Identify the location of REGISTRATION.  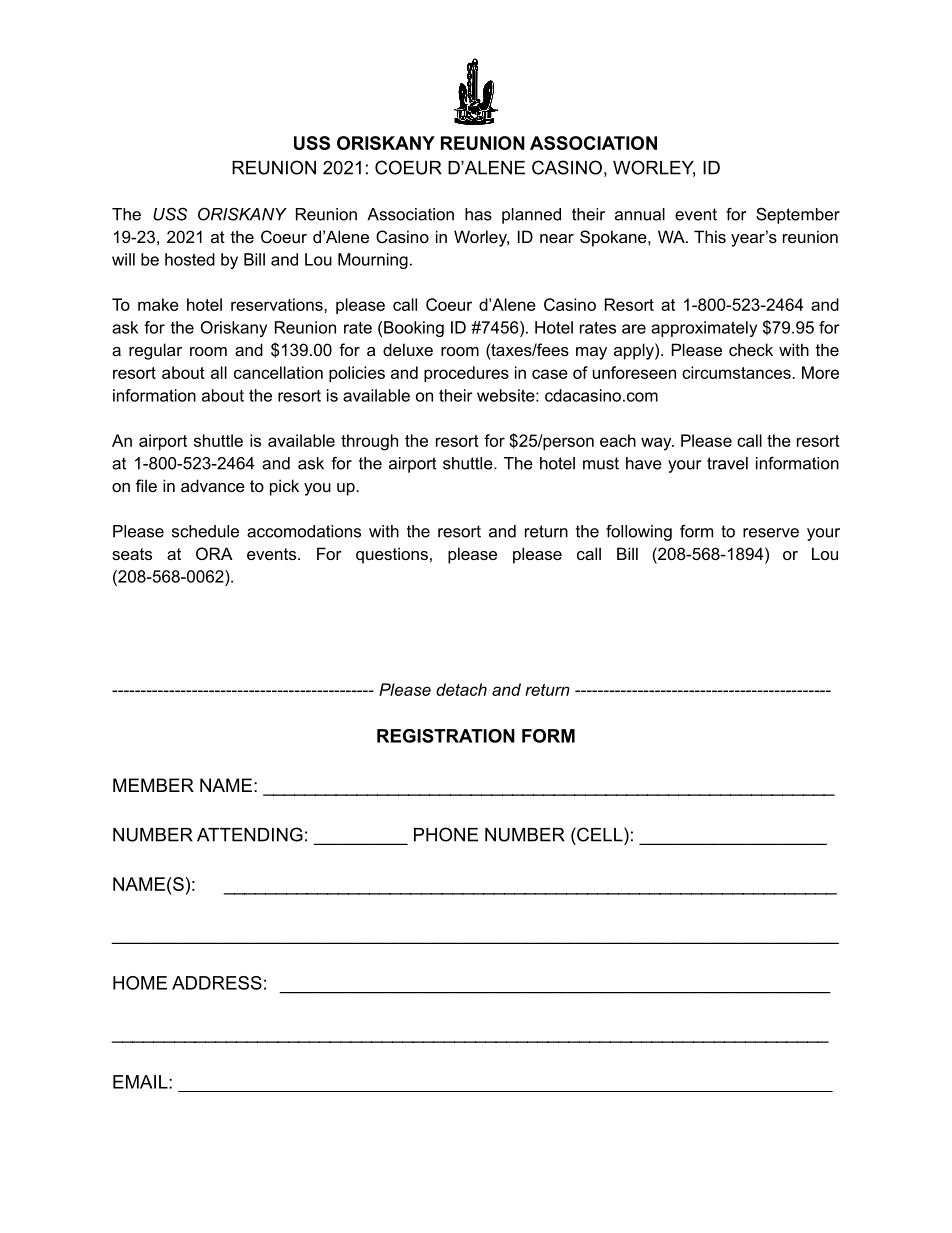
(446, 736).
